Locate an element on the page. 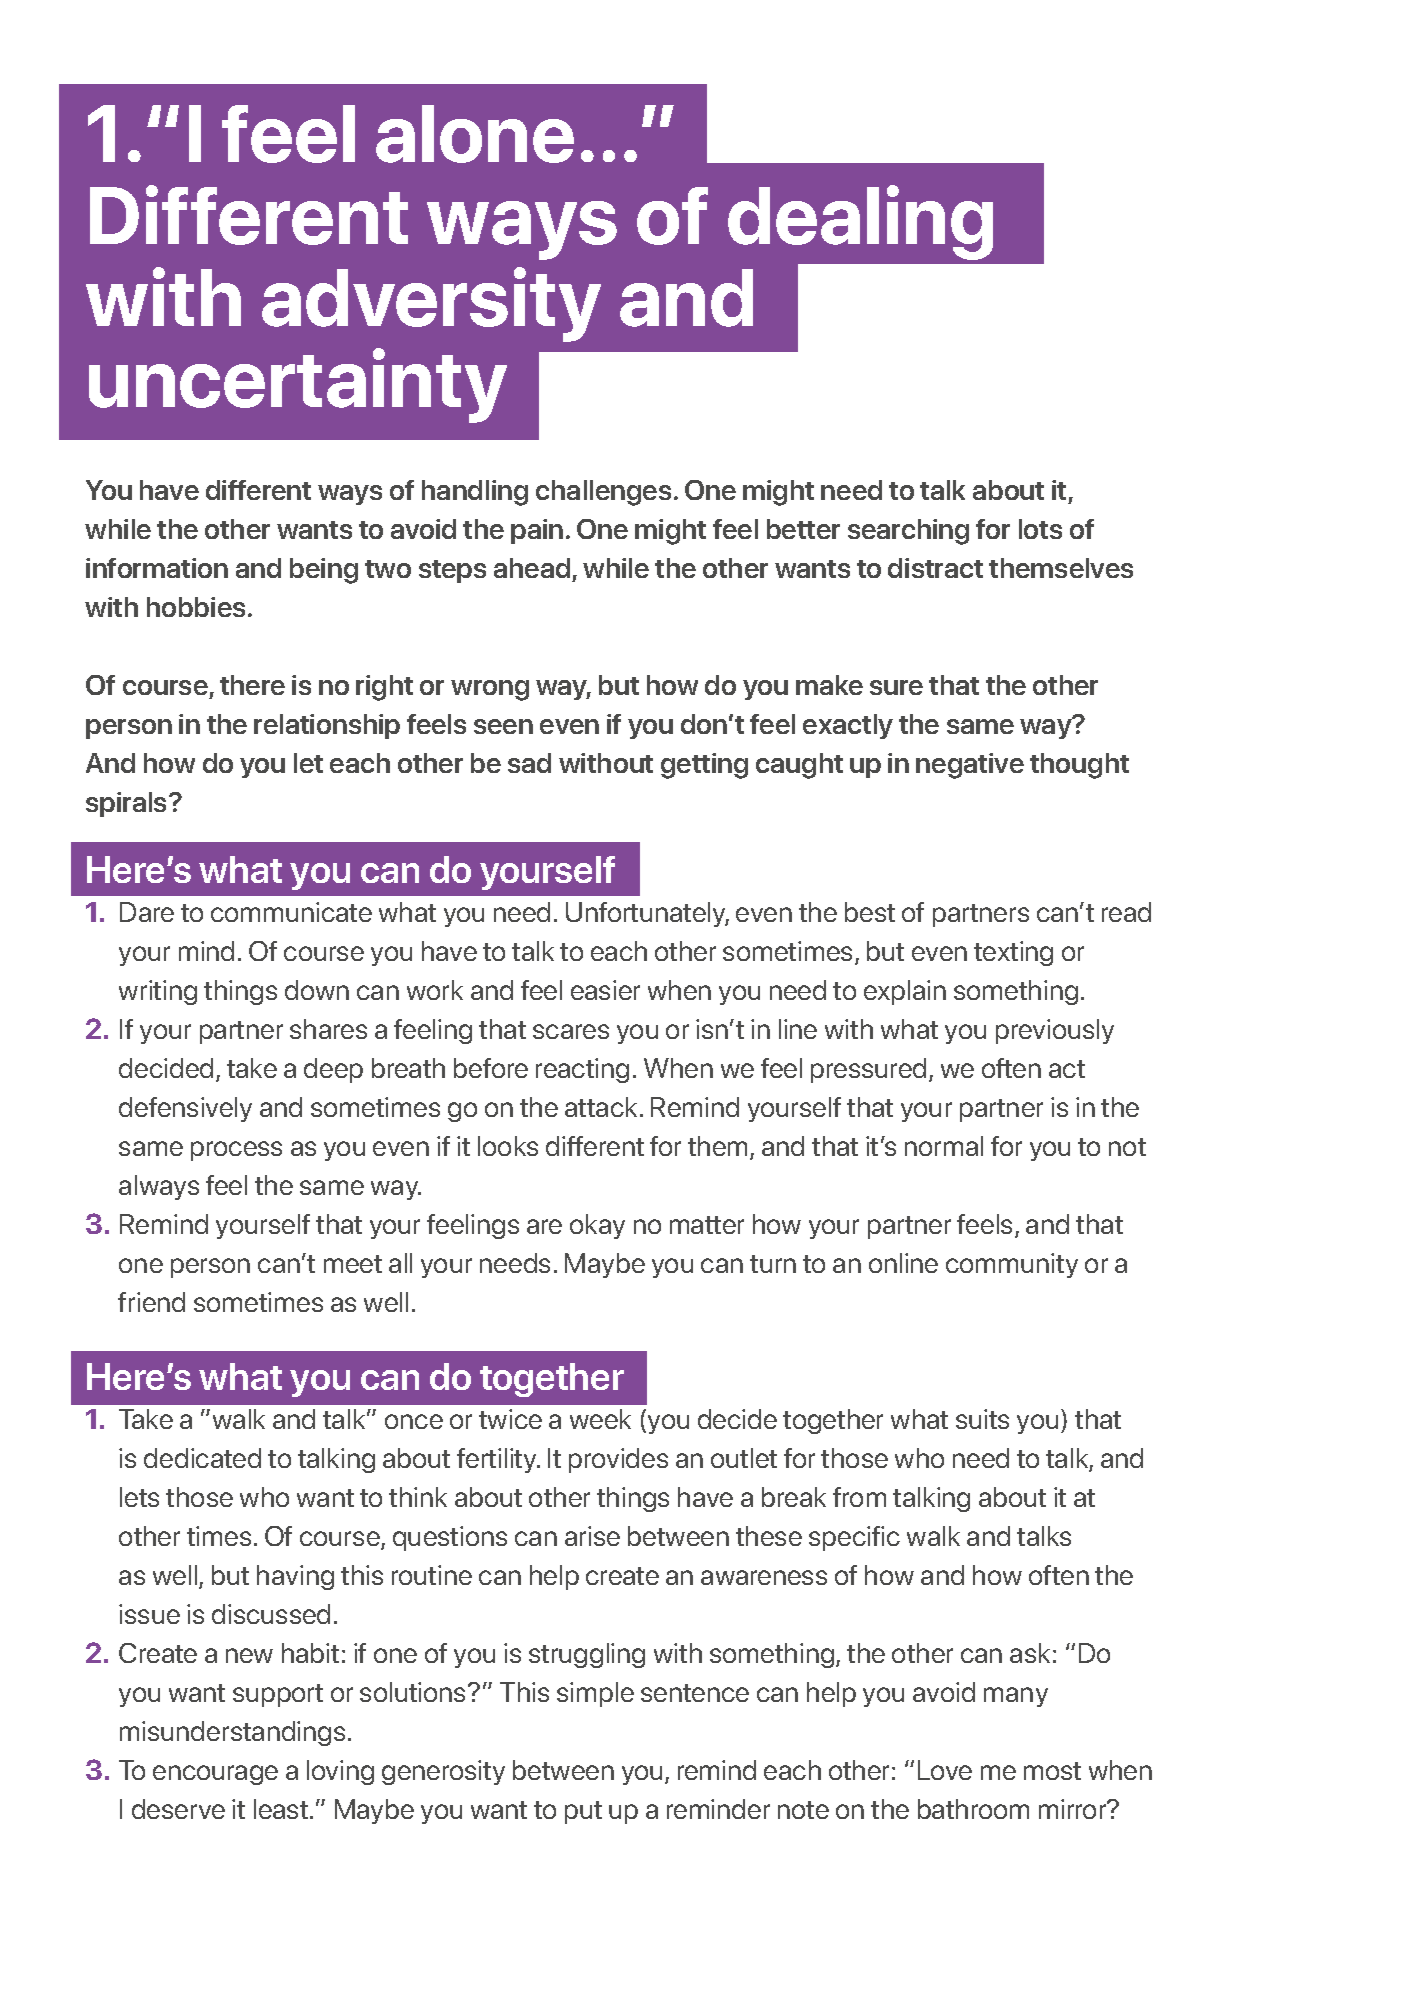  texting is located at coordinates (1013, 953).
